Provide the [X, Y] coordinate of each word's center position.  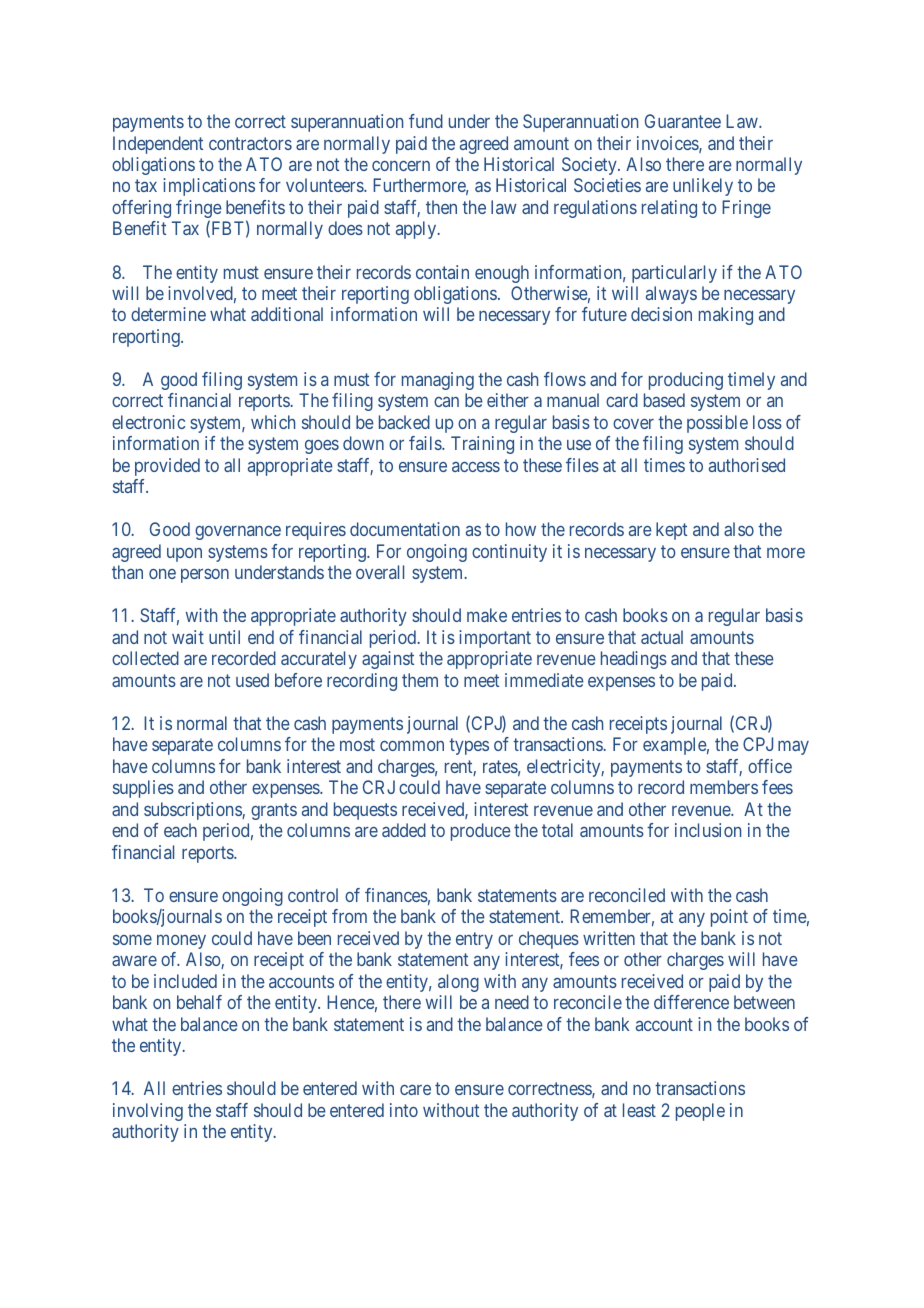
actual [662, 637]
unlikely [703, 187]
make [487, 615]
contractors [250, 143]
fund [426, 121]
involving [148, 1112]
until [224, 637]
